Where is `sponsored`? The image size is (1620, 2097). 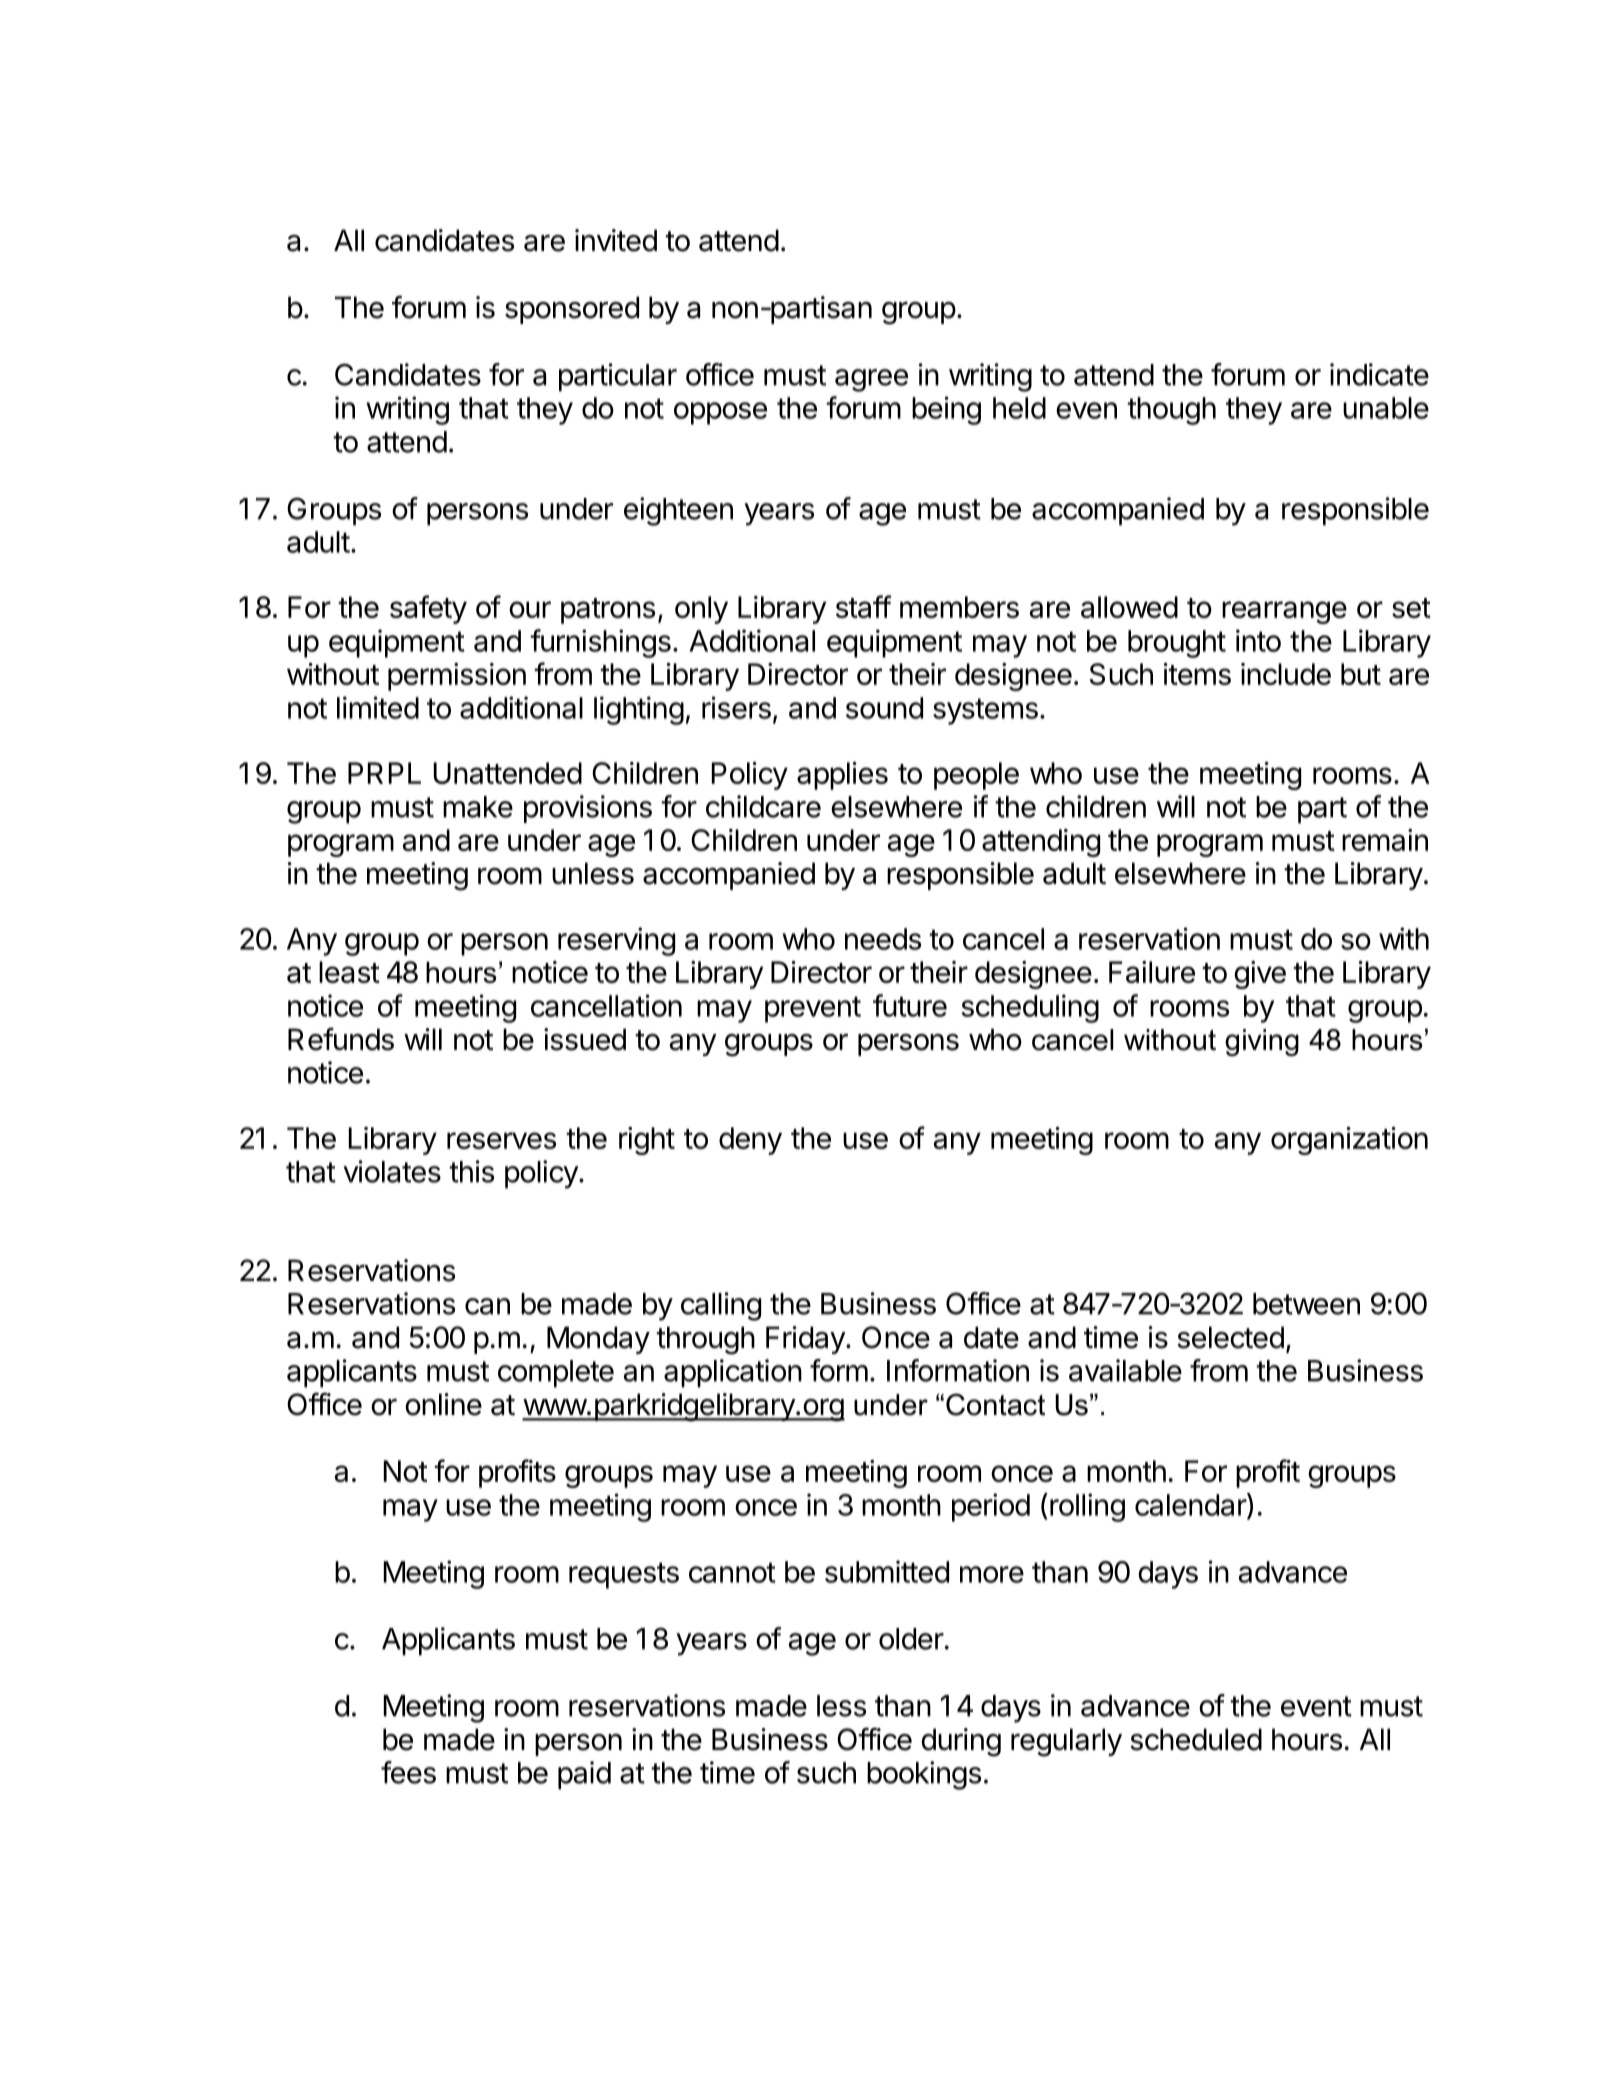
sponsored is located at coordinates (572, 310).
